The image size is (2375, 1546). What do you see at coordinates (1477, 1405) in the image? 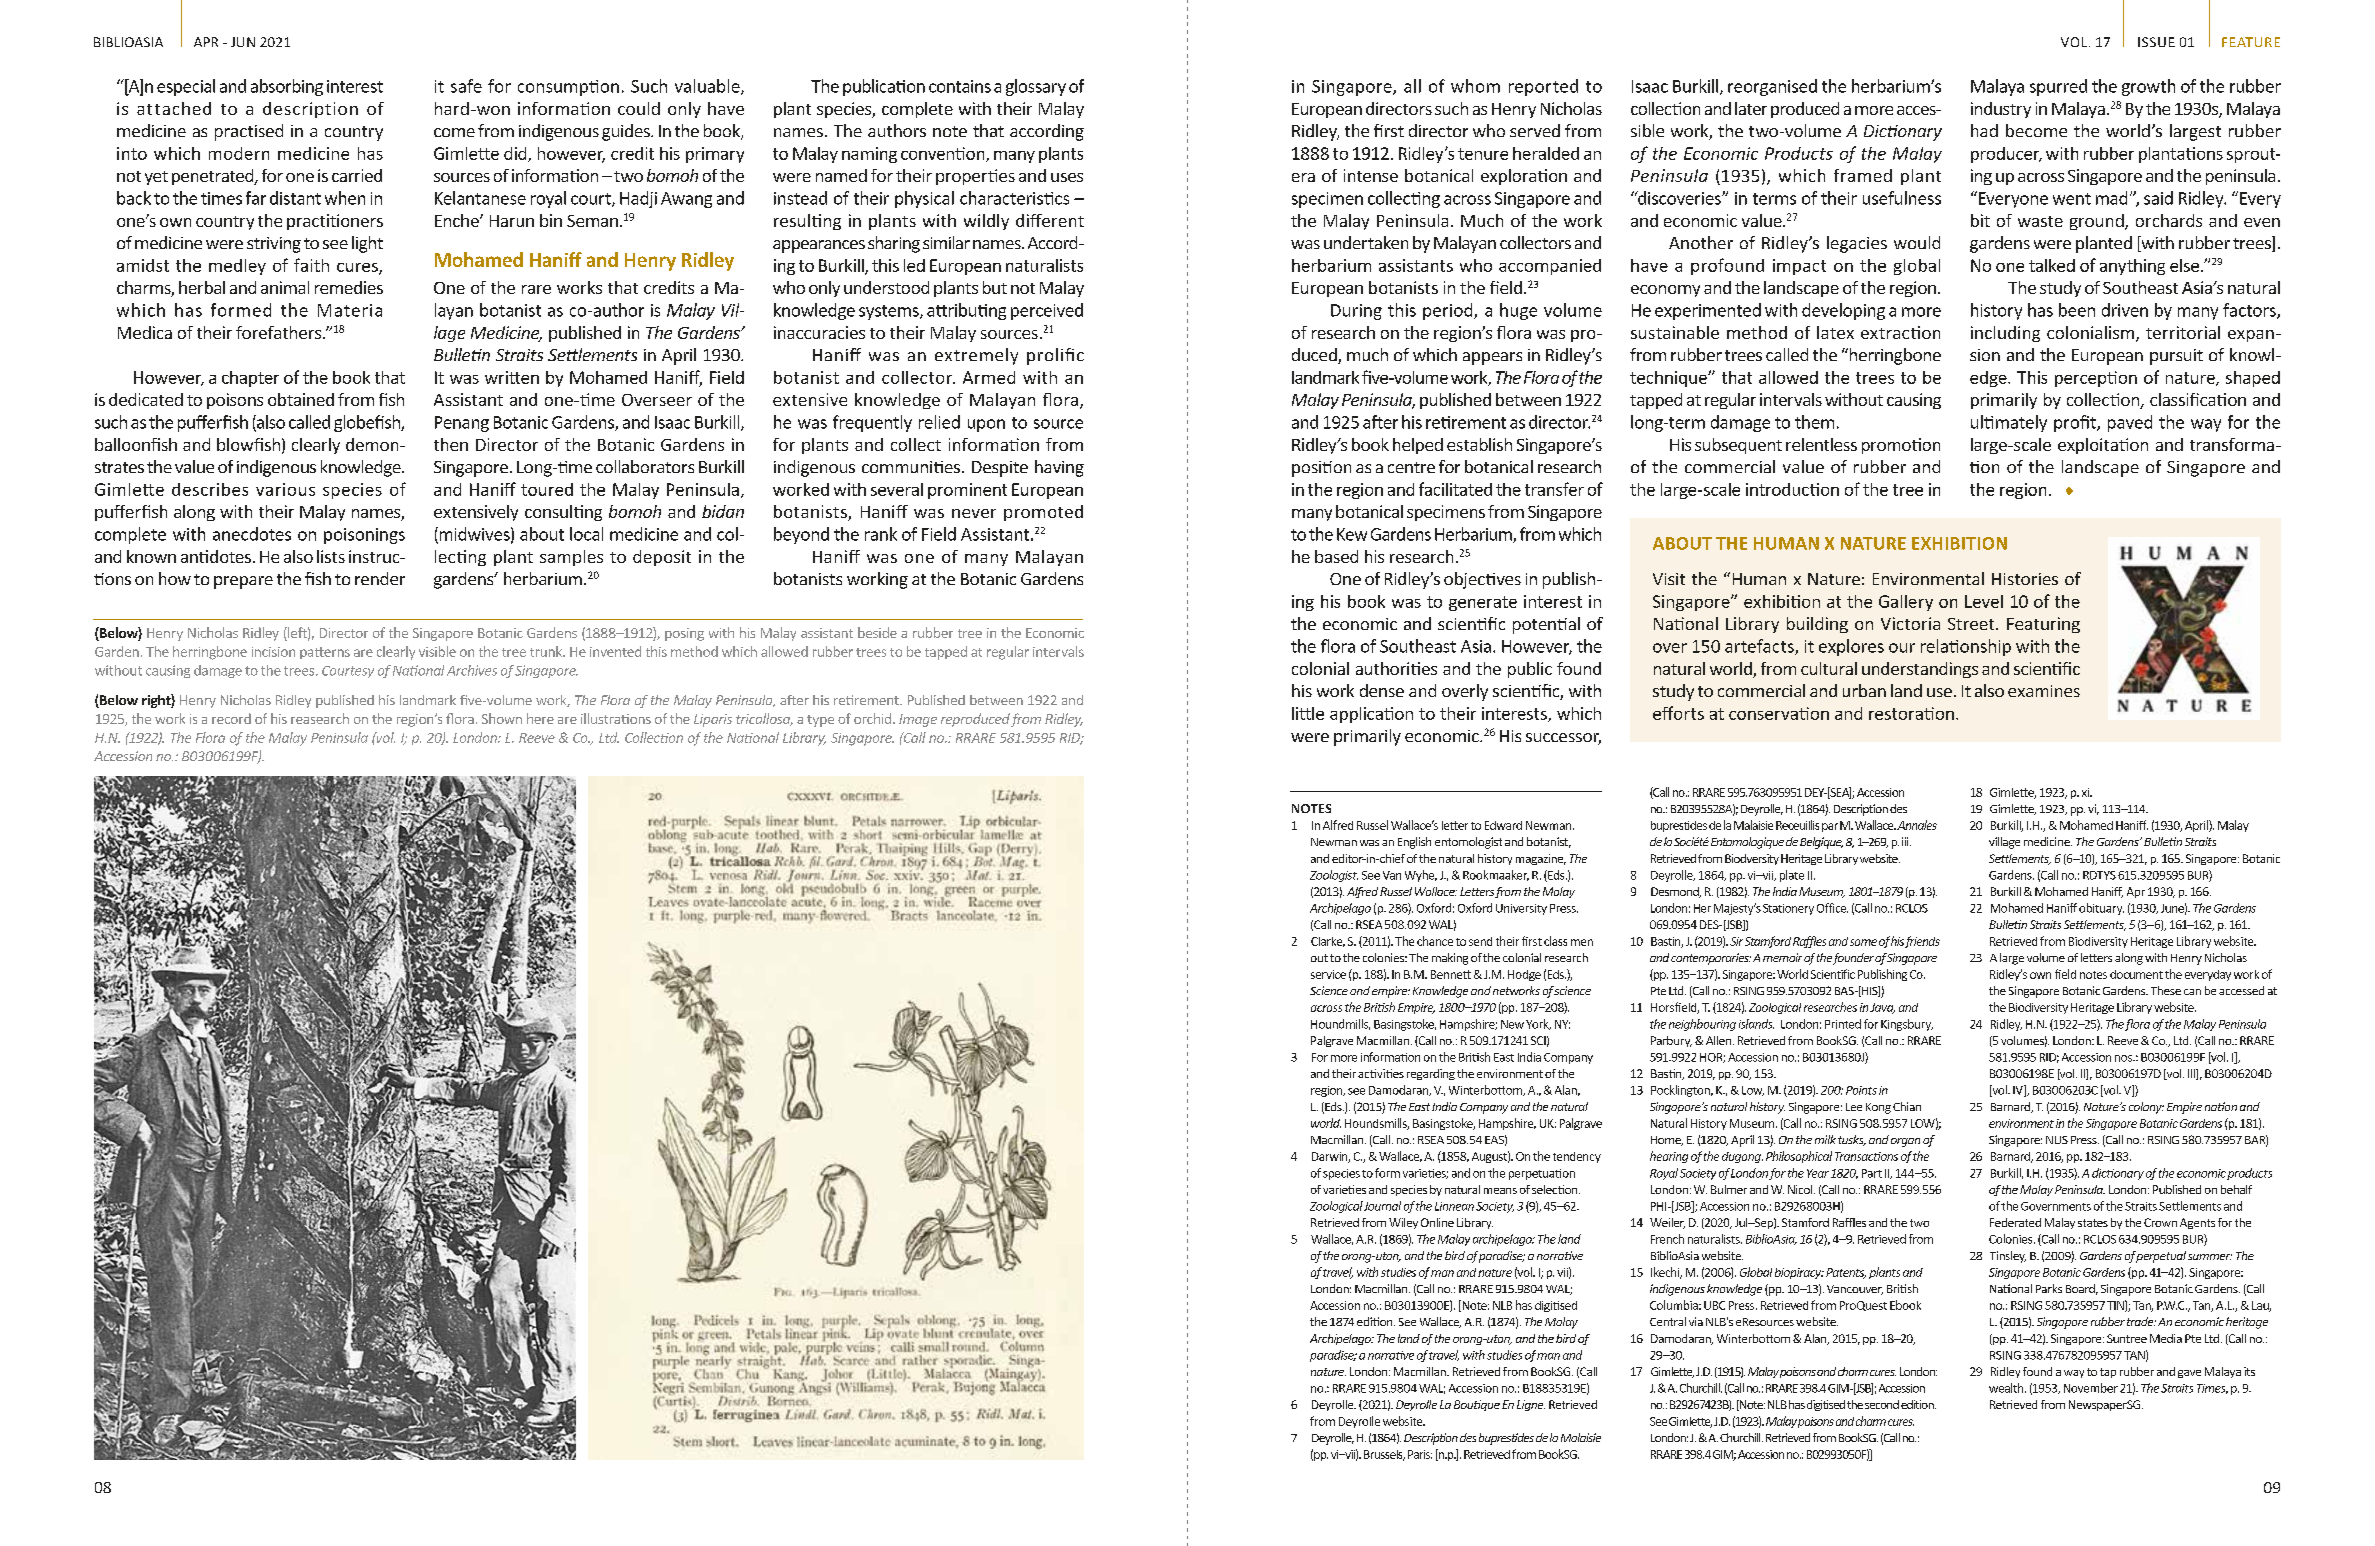
I see `Boutique` at bounding box center [1477, 1405].
